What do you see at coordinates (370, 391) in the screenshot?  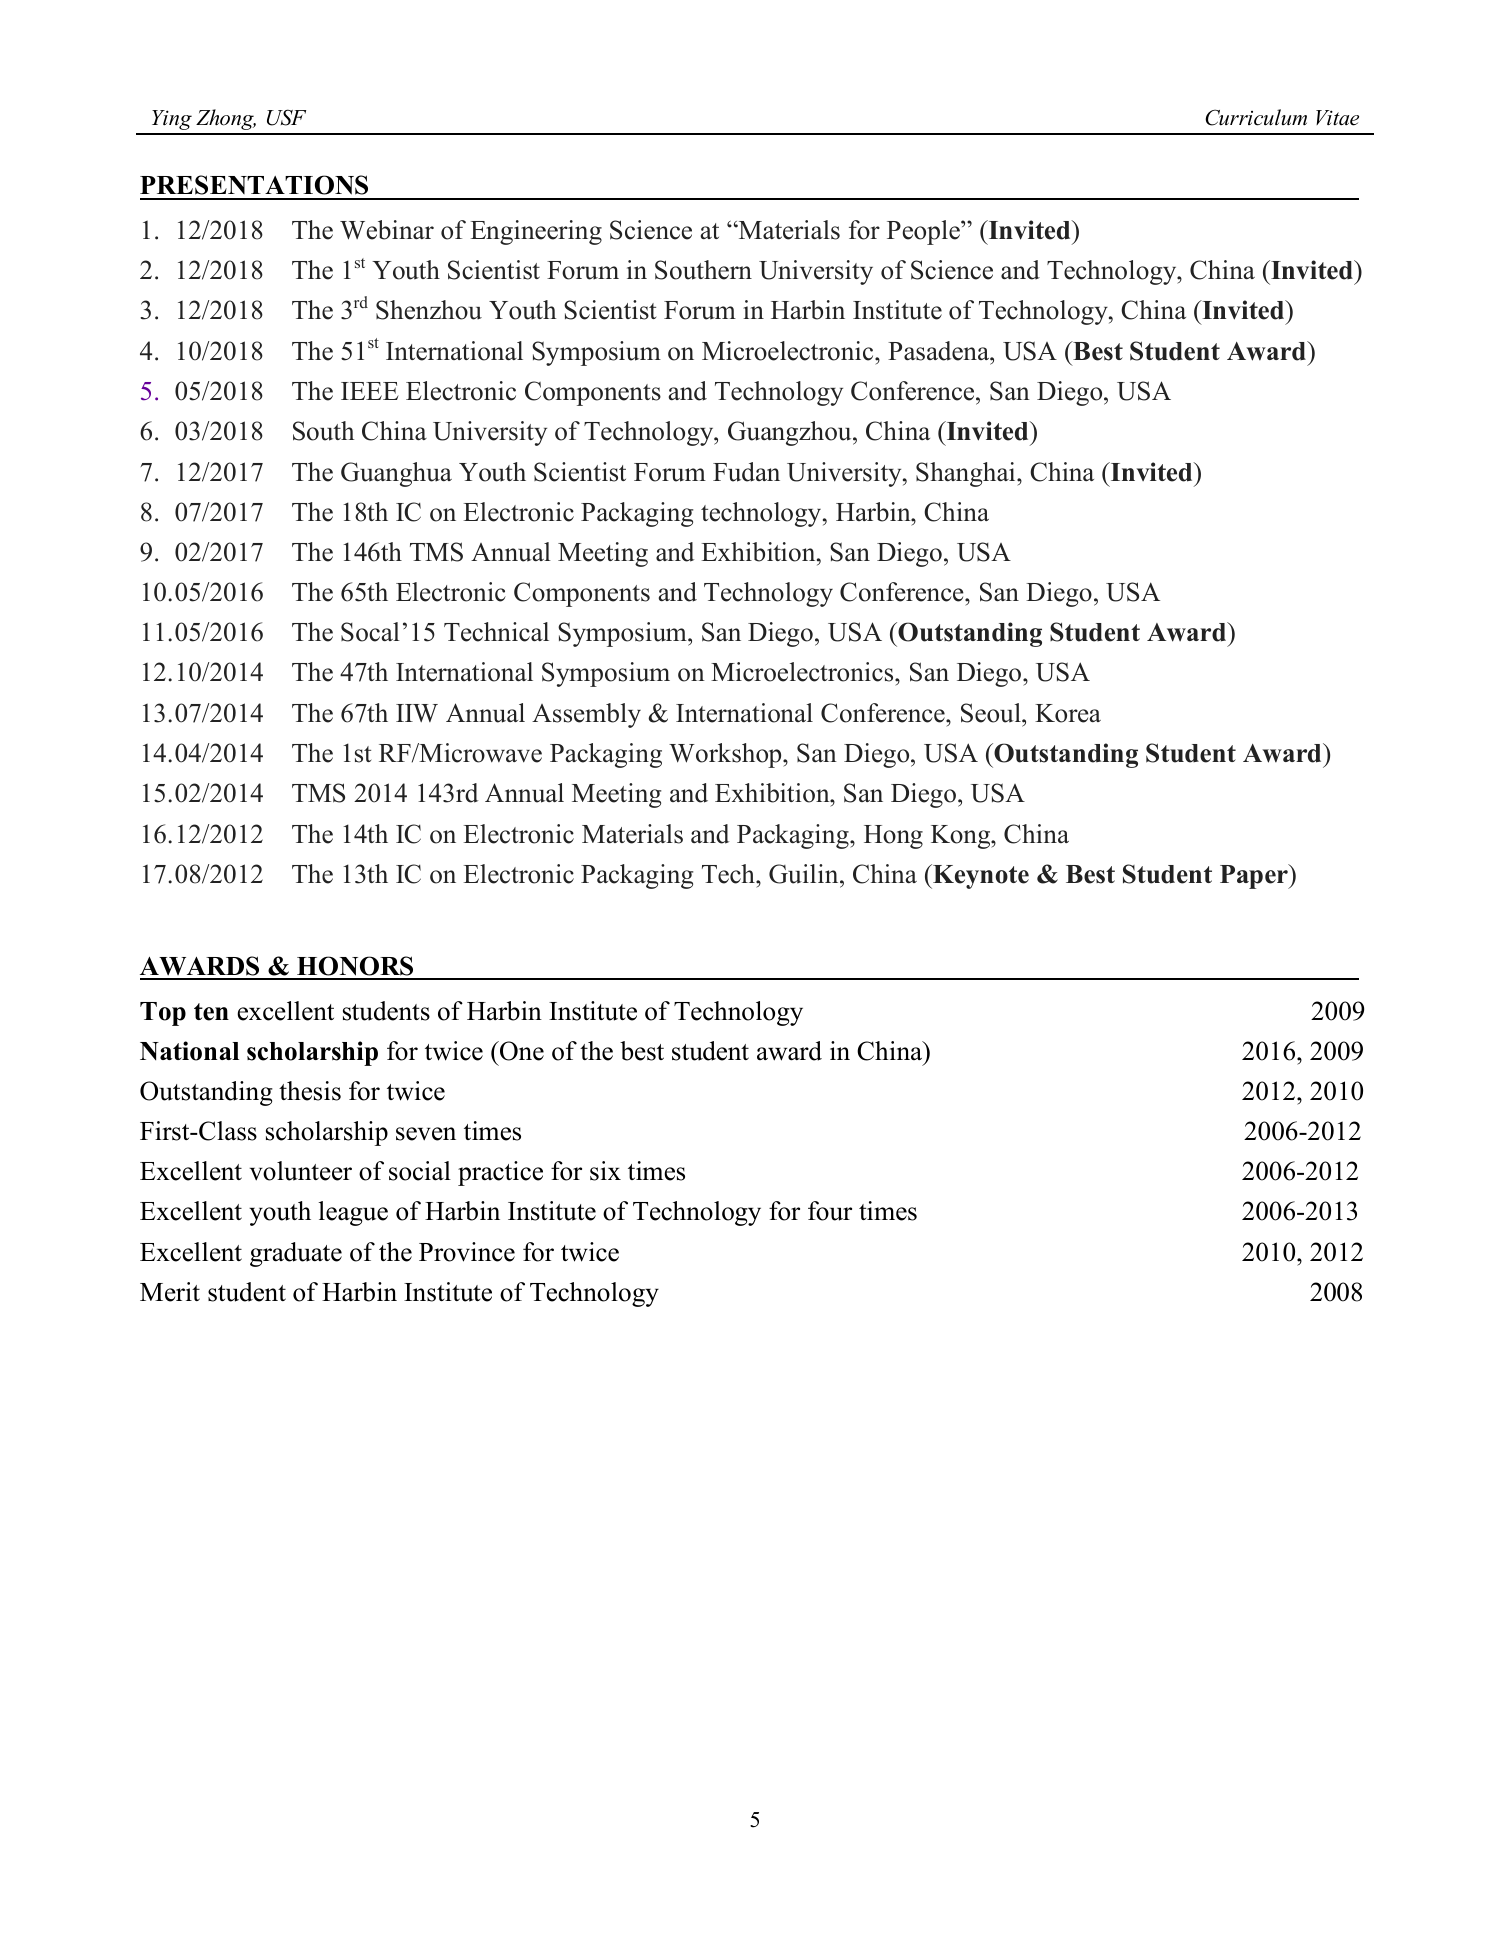 I see `IEEE` at bounding box center [370, 391].
